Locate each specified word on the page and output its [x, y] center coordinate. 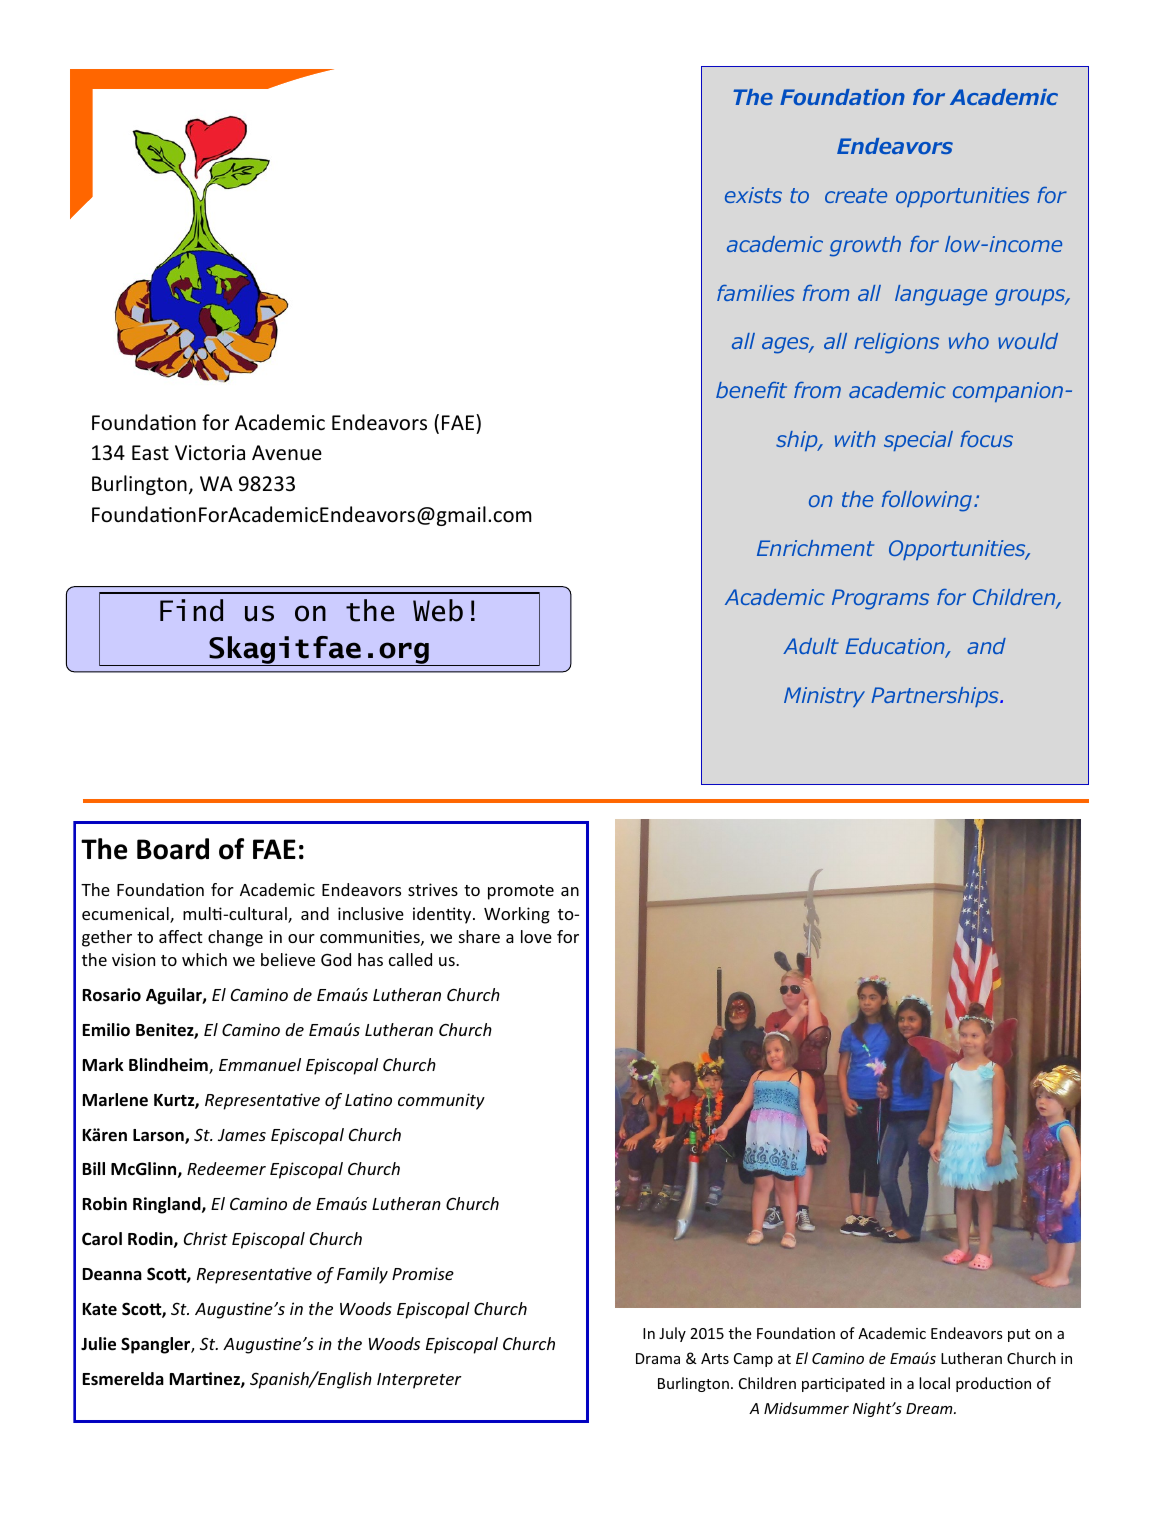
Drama [658, 1358]
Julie [98, 1344]
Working [517, 915]
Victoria [210, 453]
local [934, 1383]
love [536, 936]
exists [753, 195]
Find [191, 610]
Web [438, 610]
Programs [880, 599]
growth [865, 246]
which [204, 959]
